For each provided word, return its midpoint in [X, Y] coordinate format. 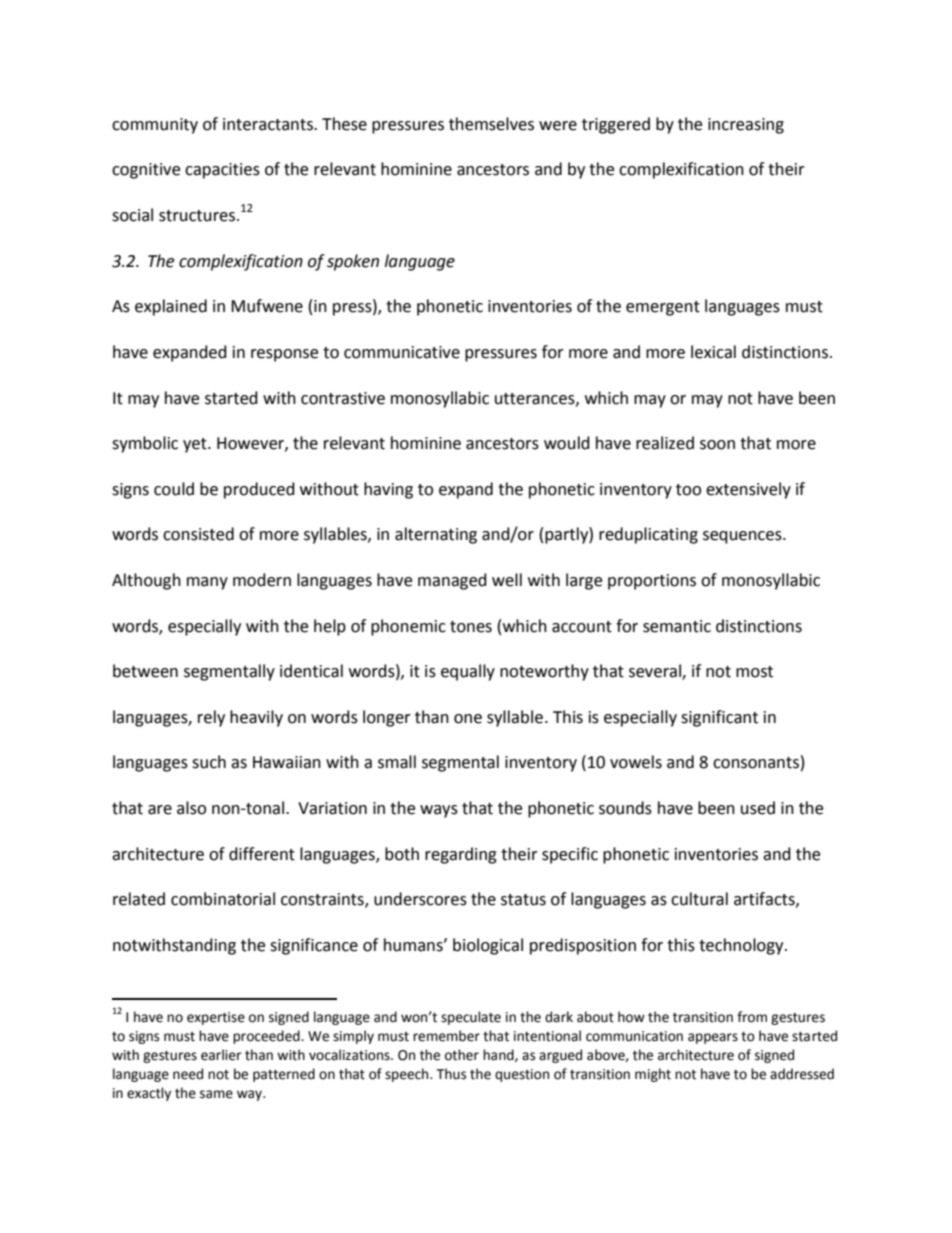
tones [471, 627]
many [207, 583]
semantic [677, 626]
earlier [221, 1055]
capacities [222, 171]
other [462, 1055]
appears [713, 1038]
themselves [491, 124]
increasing [746, 126]
